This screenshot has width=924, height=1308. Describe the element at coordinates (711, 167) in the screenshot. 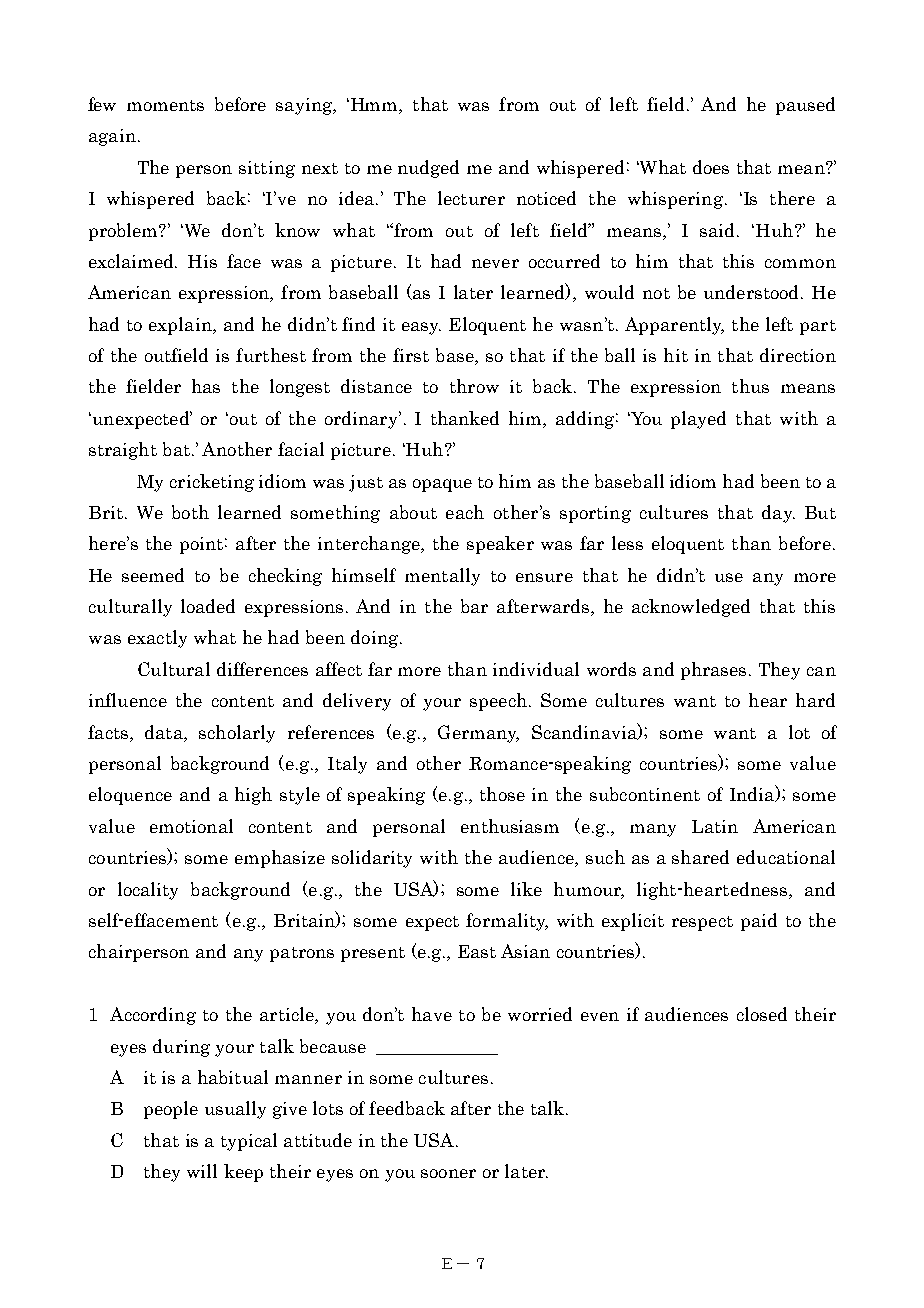

I see `does` at that location.
